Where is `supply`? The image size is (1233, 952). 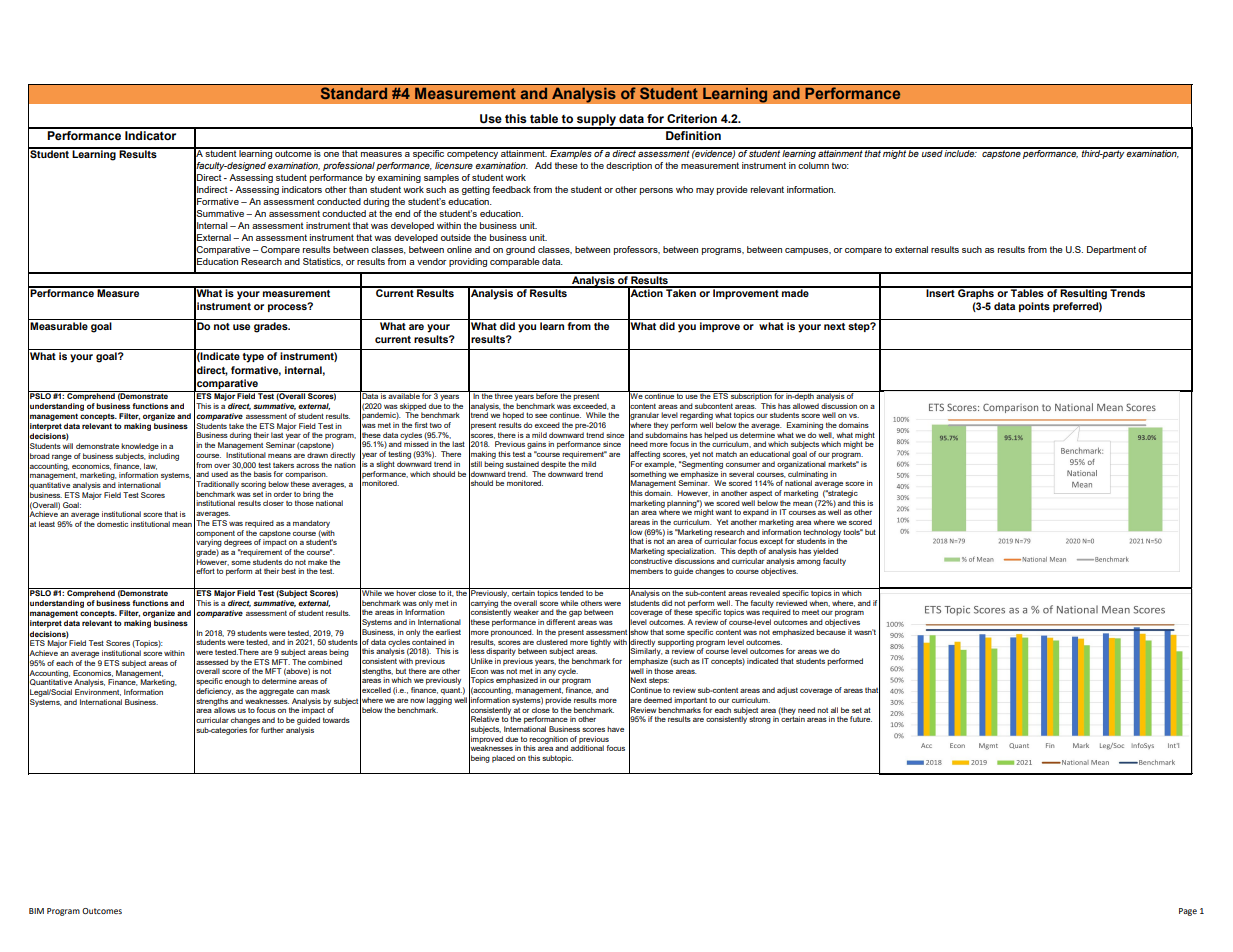
supply is located at coordinates (596, 121).
